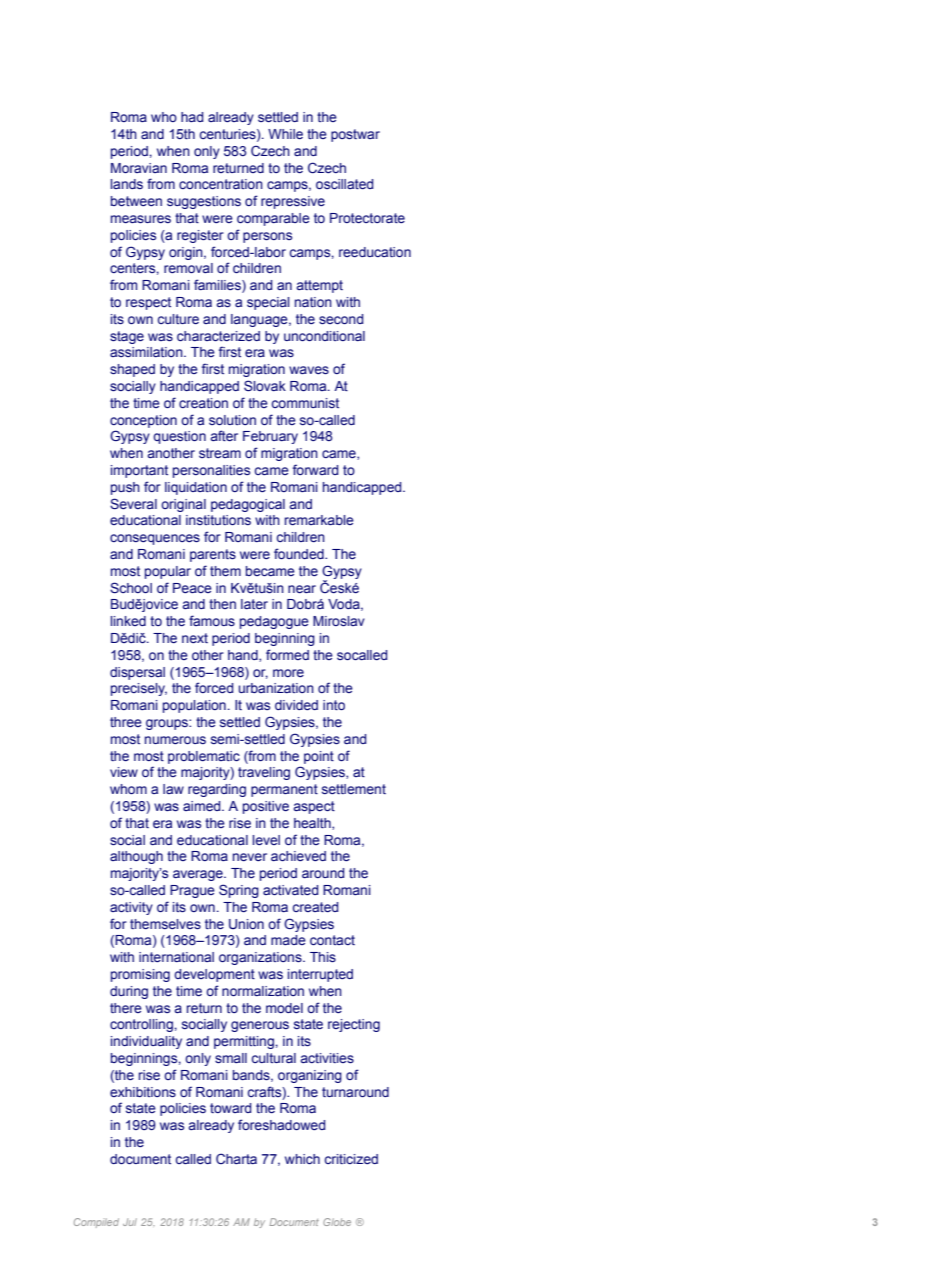 This screenshot has height=1288, width=951. What do you see at coordinates (139, 168) in the screenshot?
I see `Moravian` at bounding box center [139, 168].
